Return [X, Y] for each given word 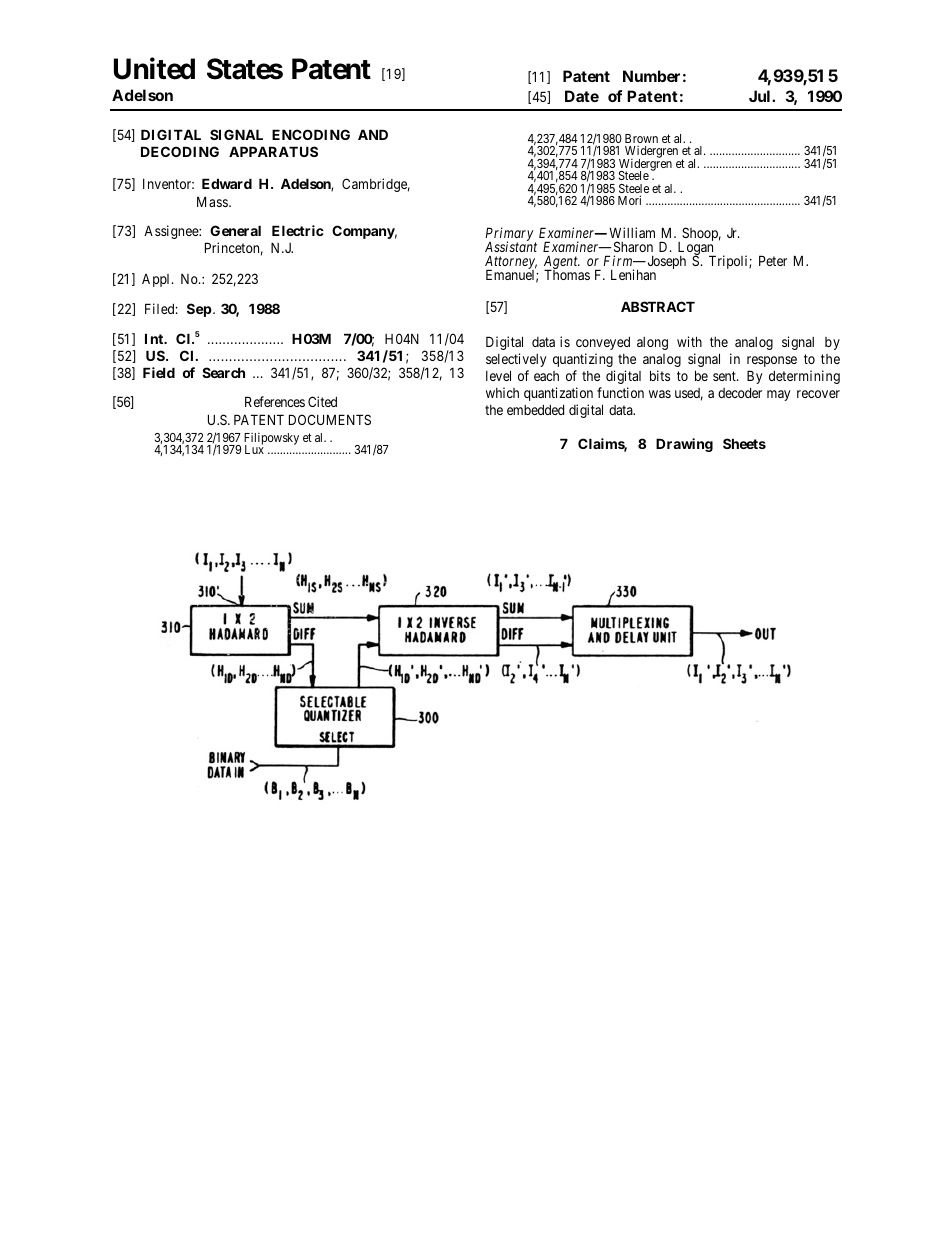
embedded [535, 410]
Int [155, 338]
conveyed [603, 343]
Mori [629, 200]
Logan [697, 249]
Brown [641, 138]
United [154, 69]
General [235, 230]
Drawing [684, 445]
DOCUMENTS [330, 419]
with [689, 341]
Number [651, 76]
